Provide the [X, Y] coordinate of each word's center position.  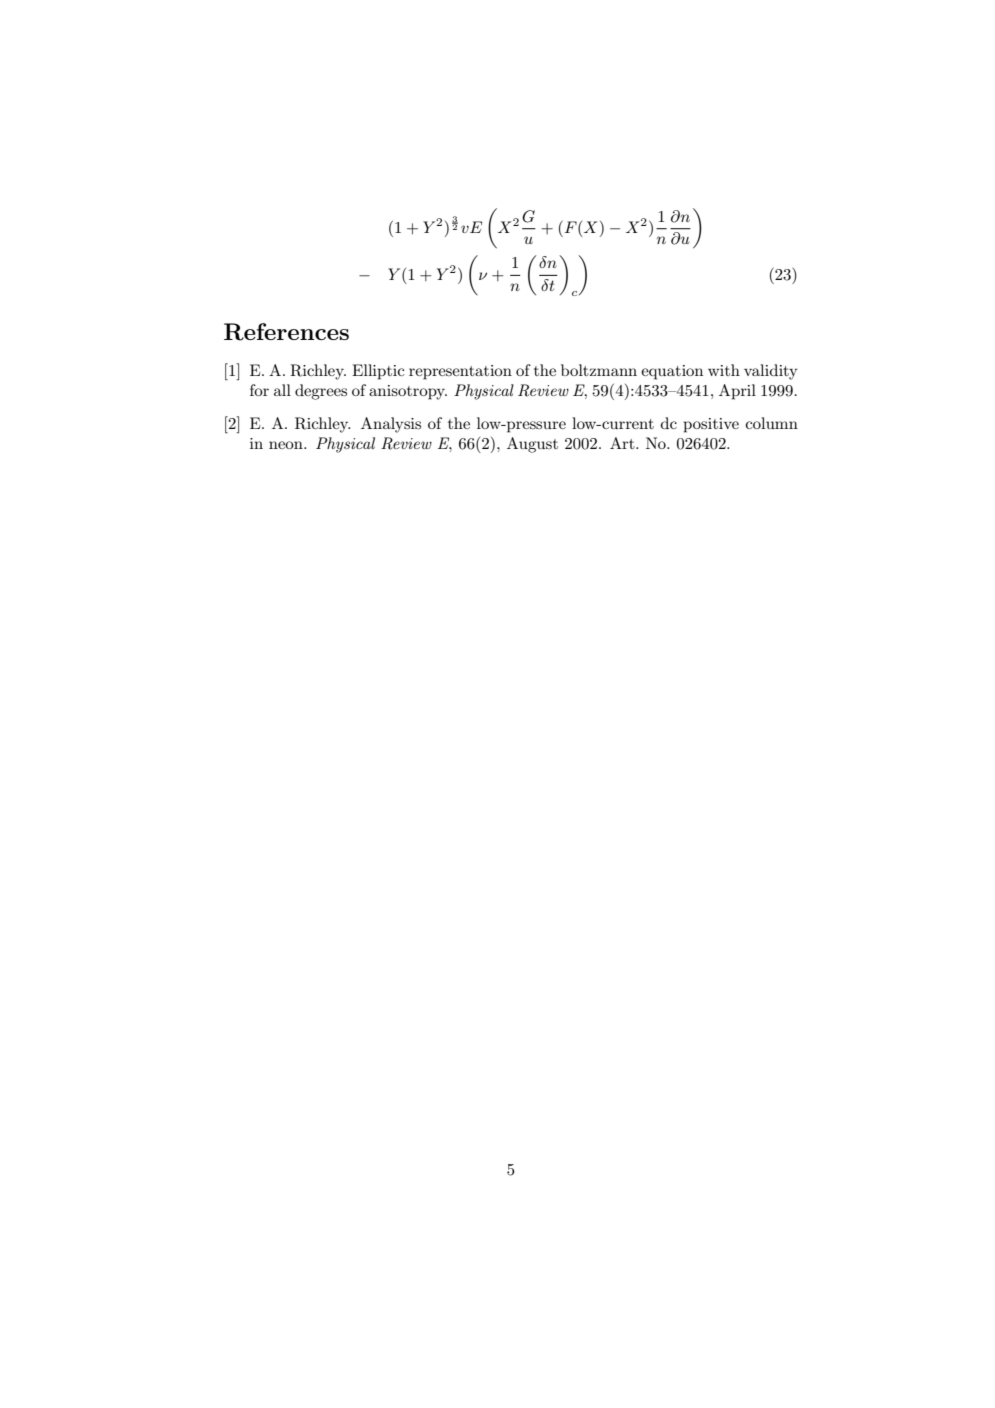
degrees [321, 392]
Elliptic [378, 372]
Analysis [391, 425]
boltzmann [599, 370]
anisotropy [408, 392]
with [724, 370]
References [286, 332]
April [737, 392]
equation [672, 372]
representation [460, 372]
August [532, 445]
